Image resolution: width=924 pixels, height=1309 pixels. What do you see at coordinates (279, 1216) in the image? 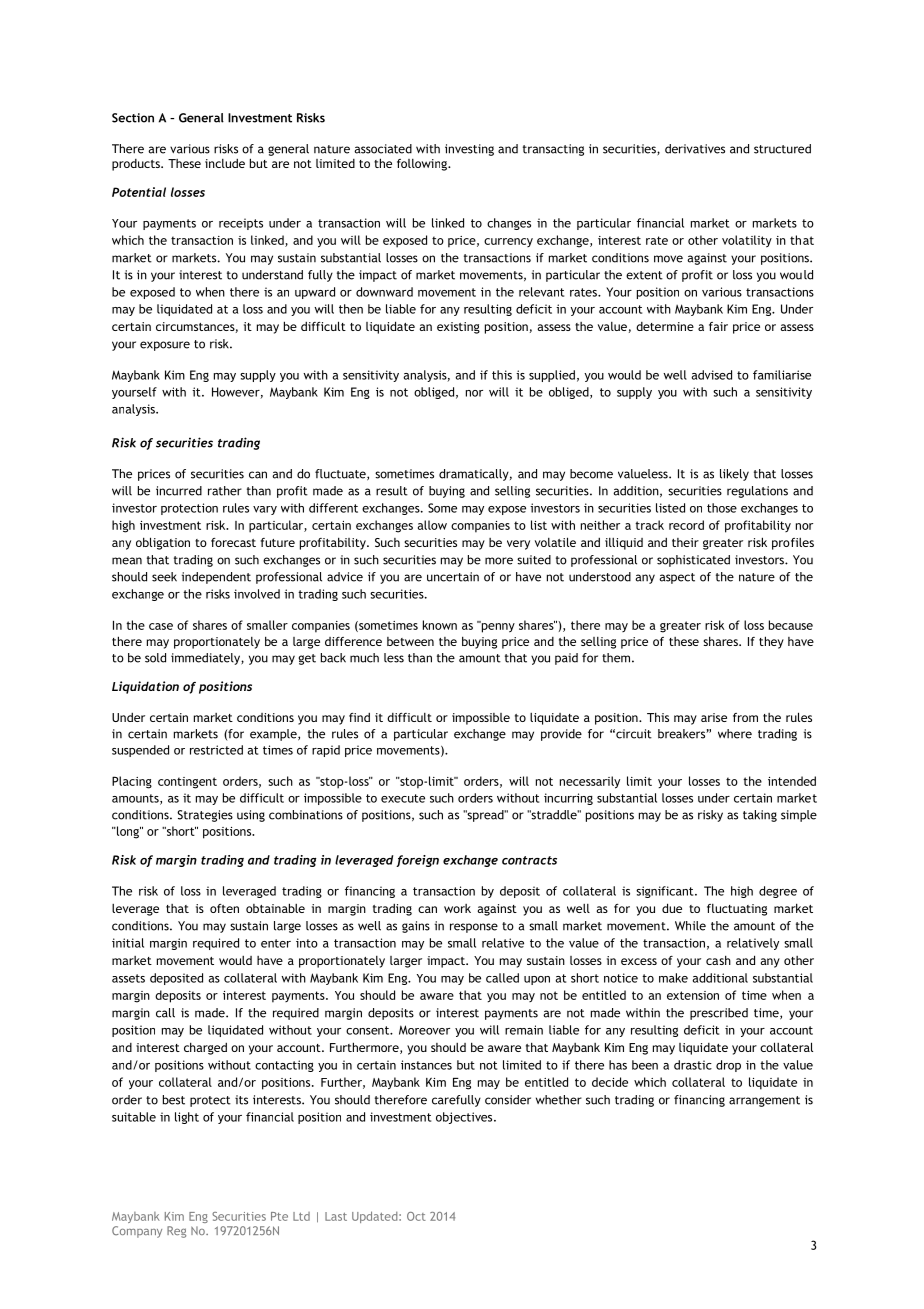
I see `Pte` at bounding box center [279, 1216].
